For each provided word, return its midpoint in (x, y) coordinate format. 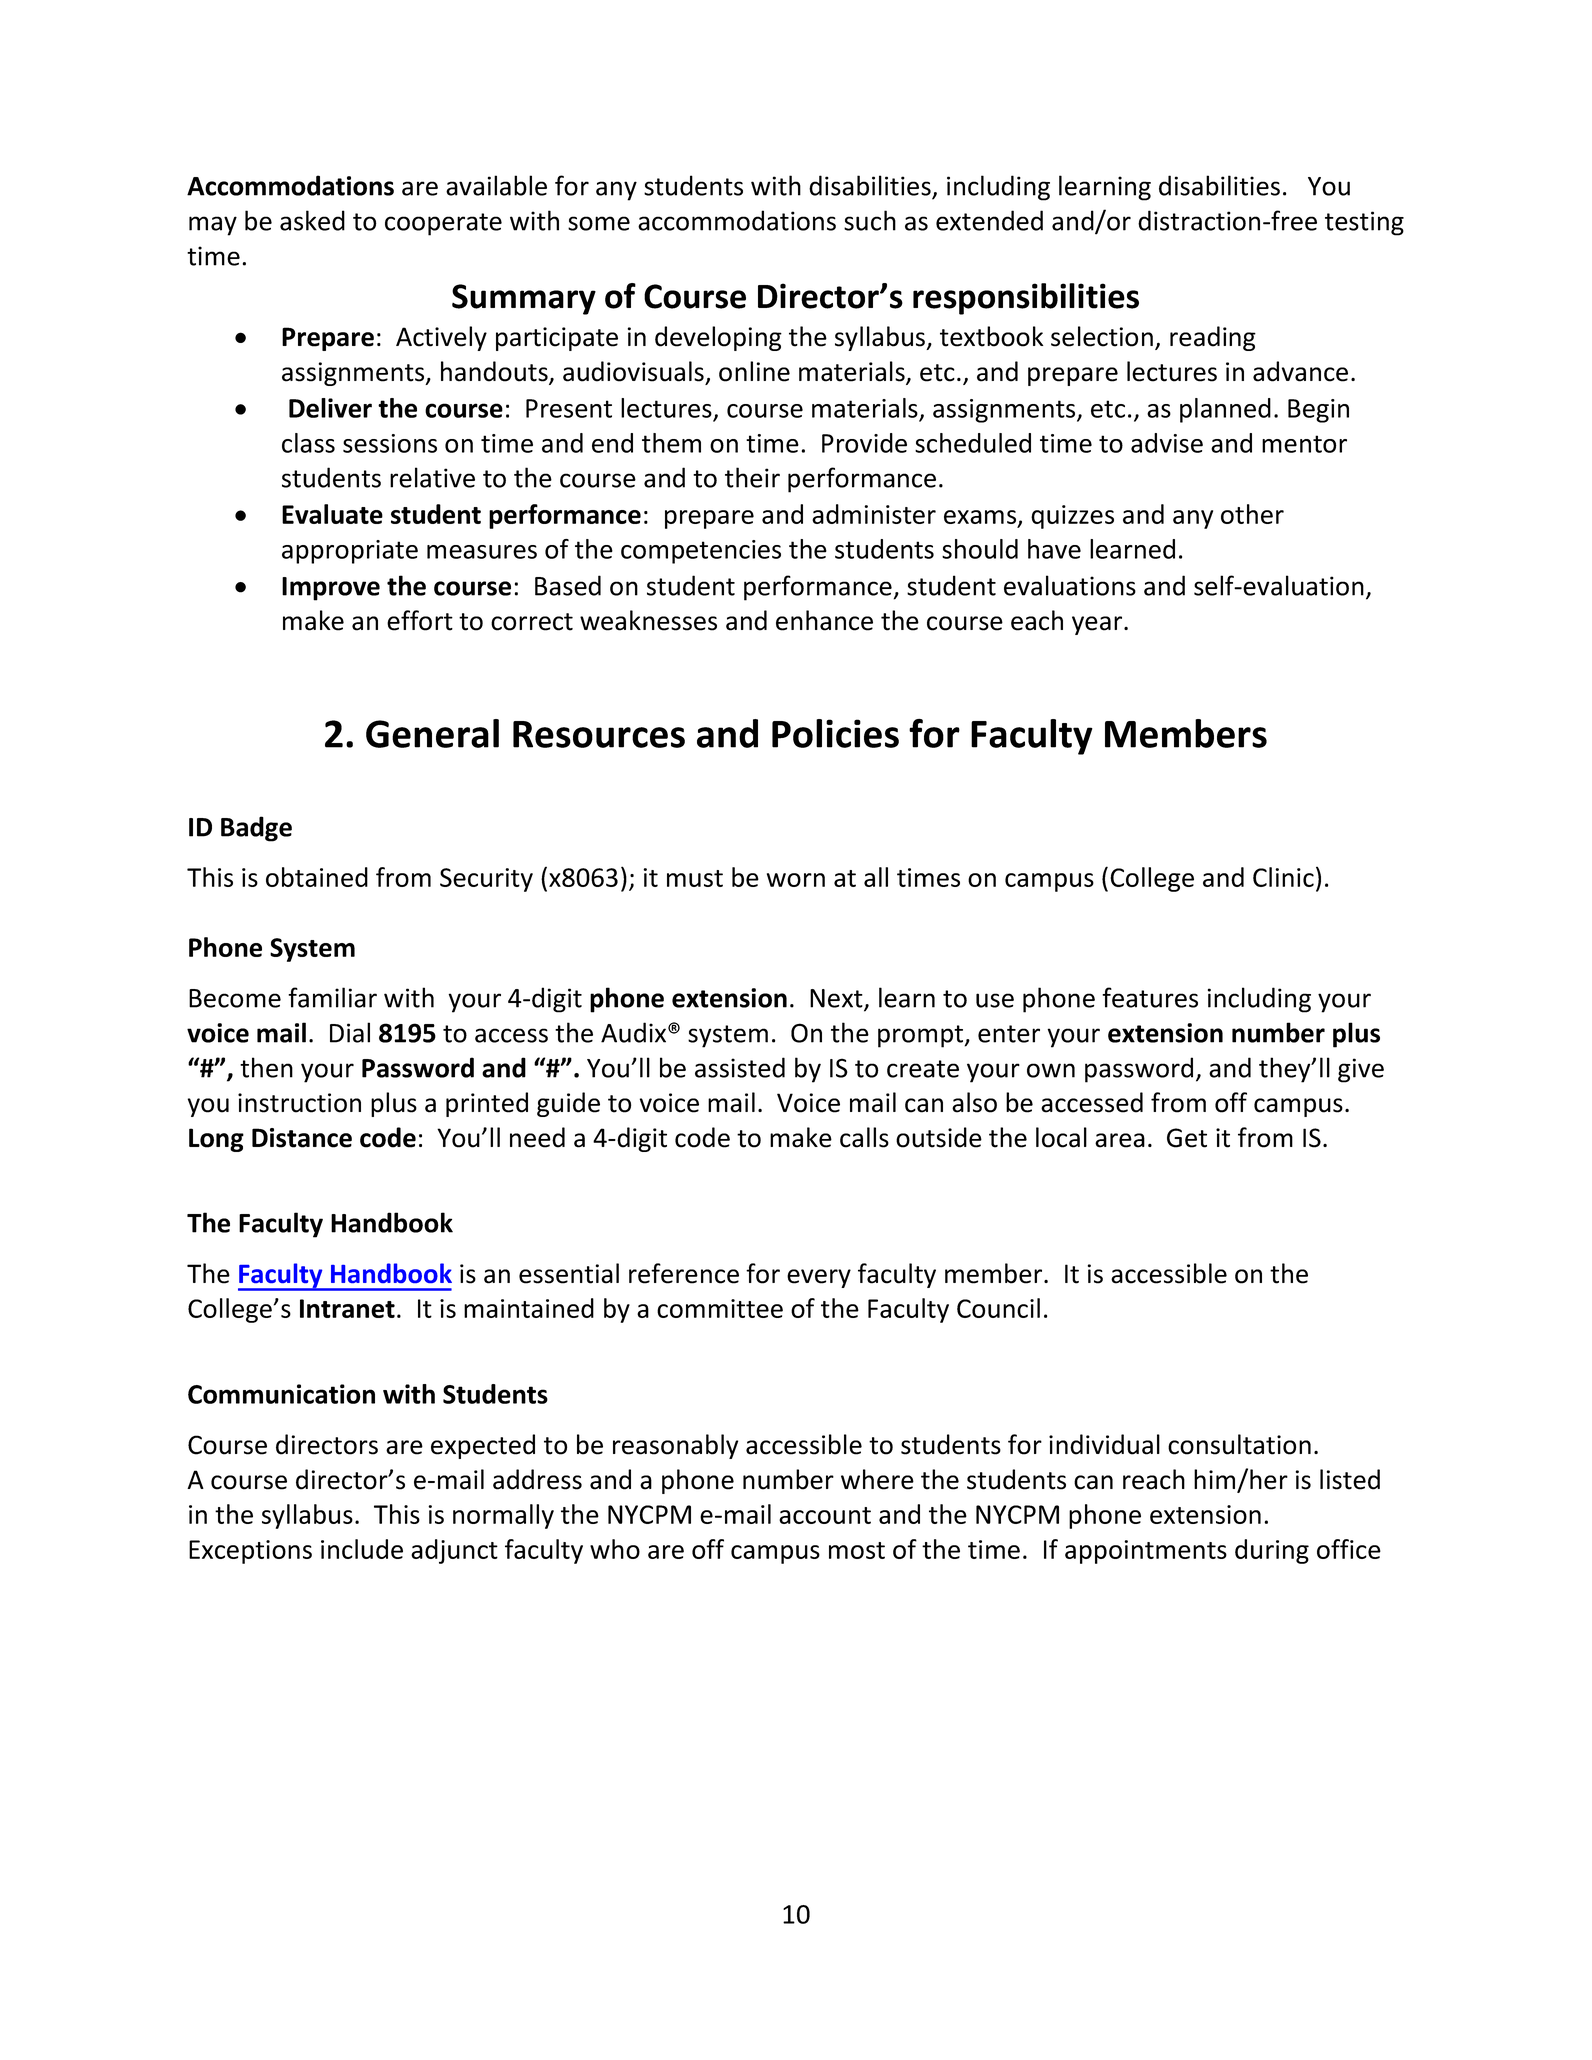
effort (420, 620)
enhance (824, 620)
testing (1364, 223)
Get (1187, 1138)
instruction (299, 1103)
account (825, 1515)
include (362, 1549)
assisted (740, 1067)
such (870, 220)
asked (312, 220)
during (1272, 1551)
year (1098, 625)
